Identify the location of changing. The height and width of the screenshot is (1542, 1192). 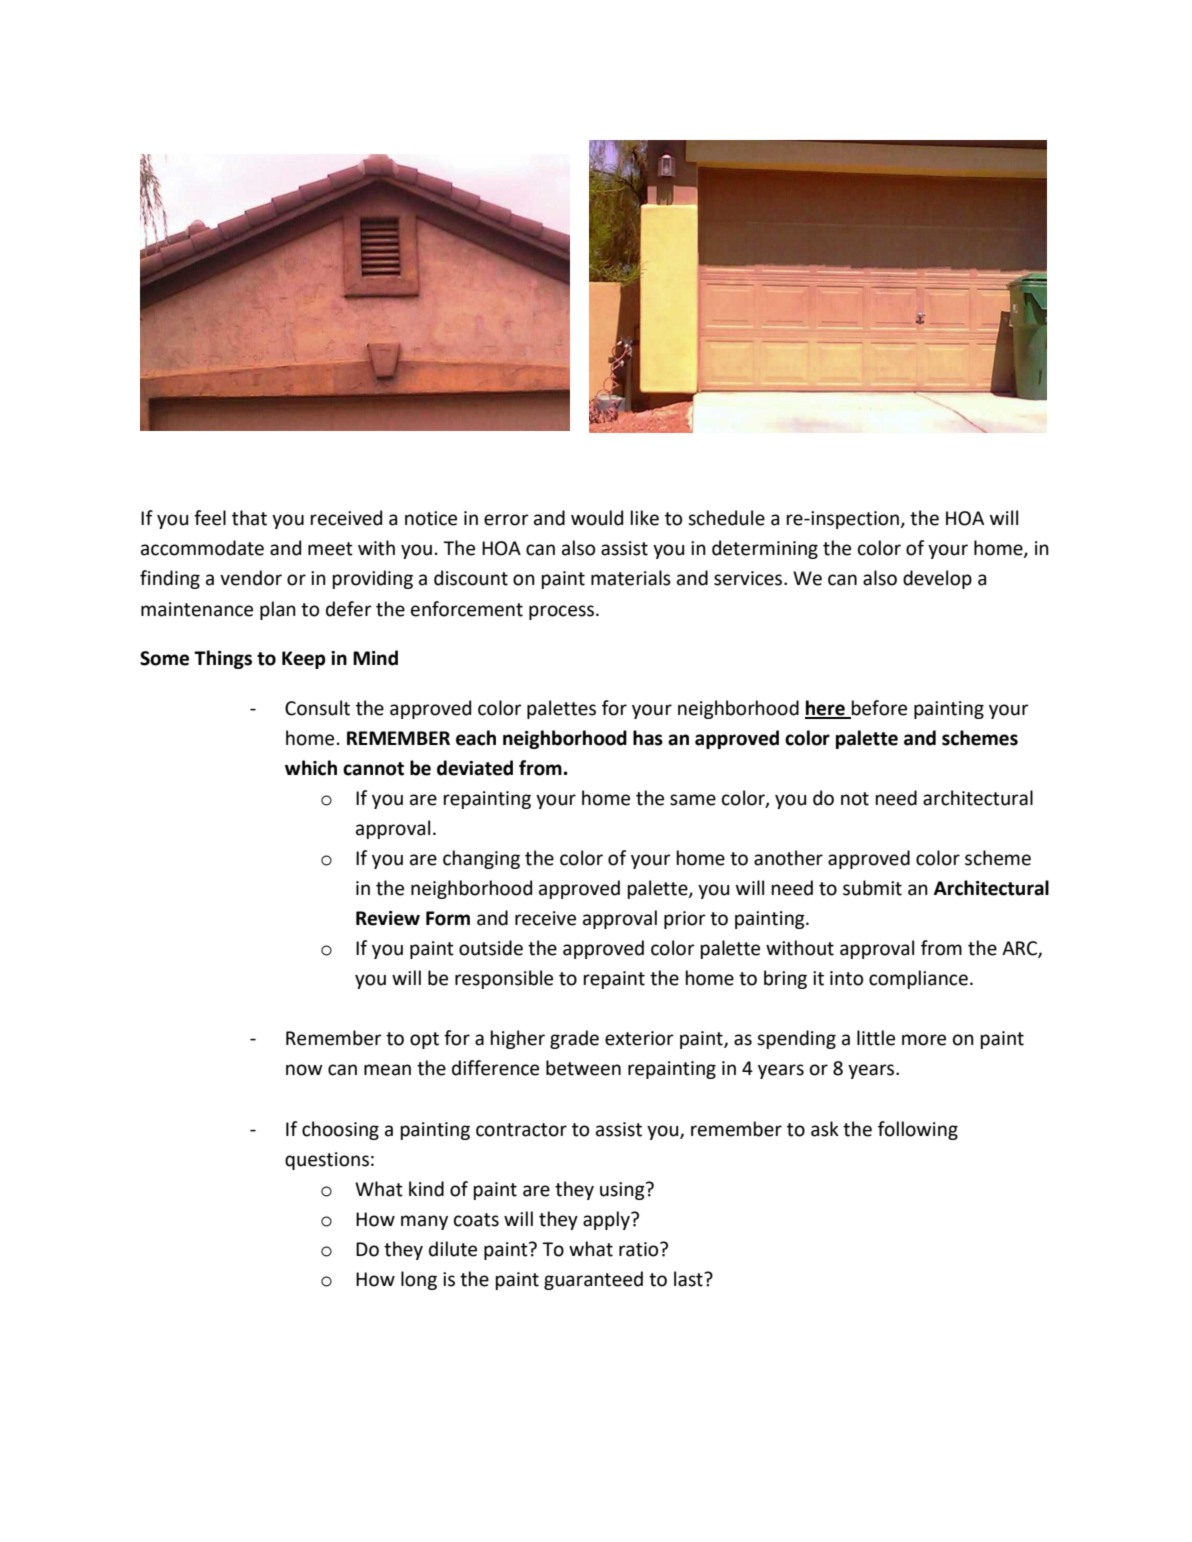
(481, 859).
